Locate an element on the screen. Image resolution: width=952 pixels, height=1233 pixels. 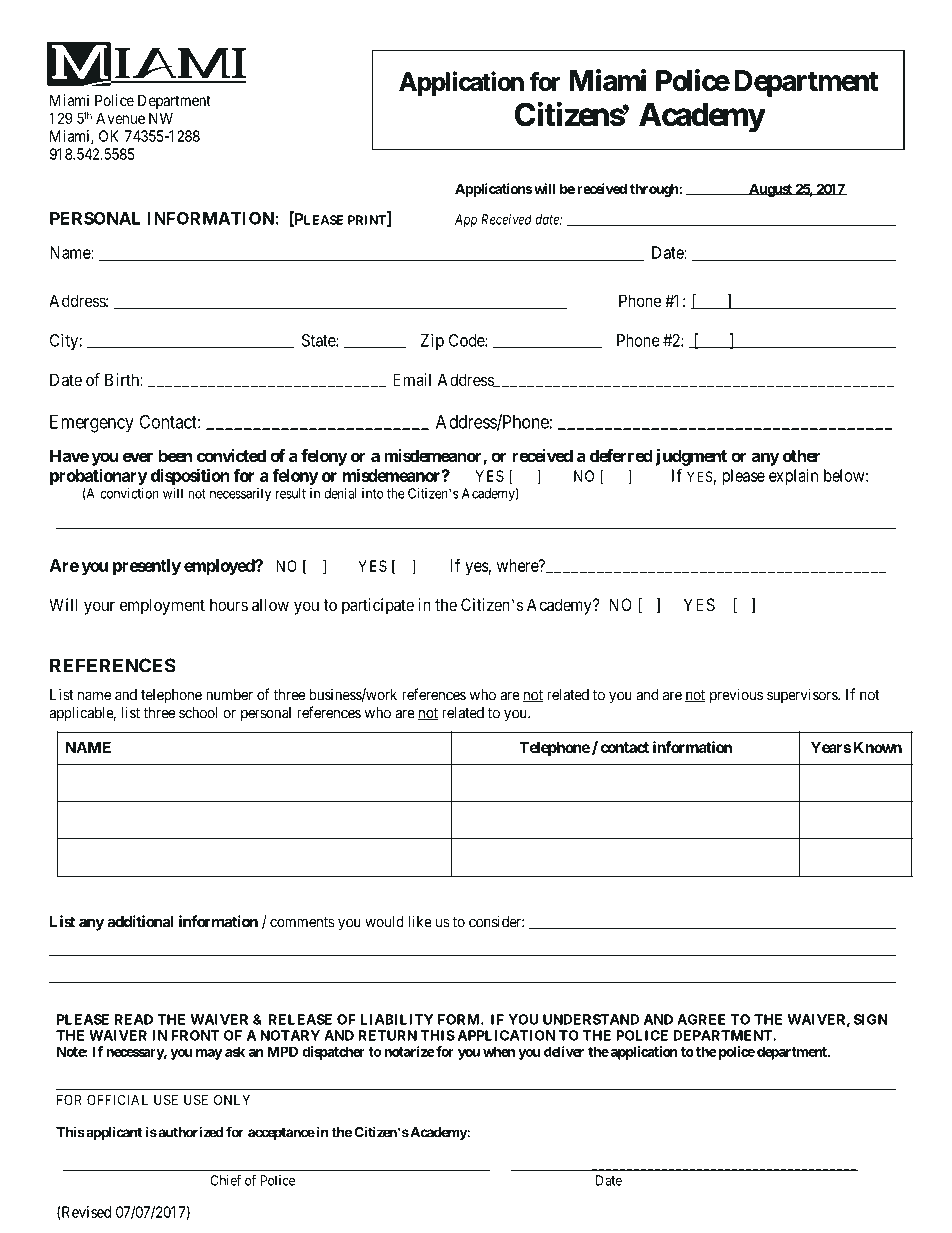
Middle is located at coordinates (529, 269).
